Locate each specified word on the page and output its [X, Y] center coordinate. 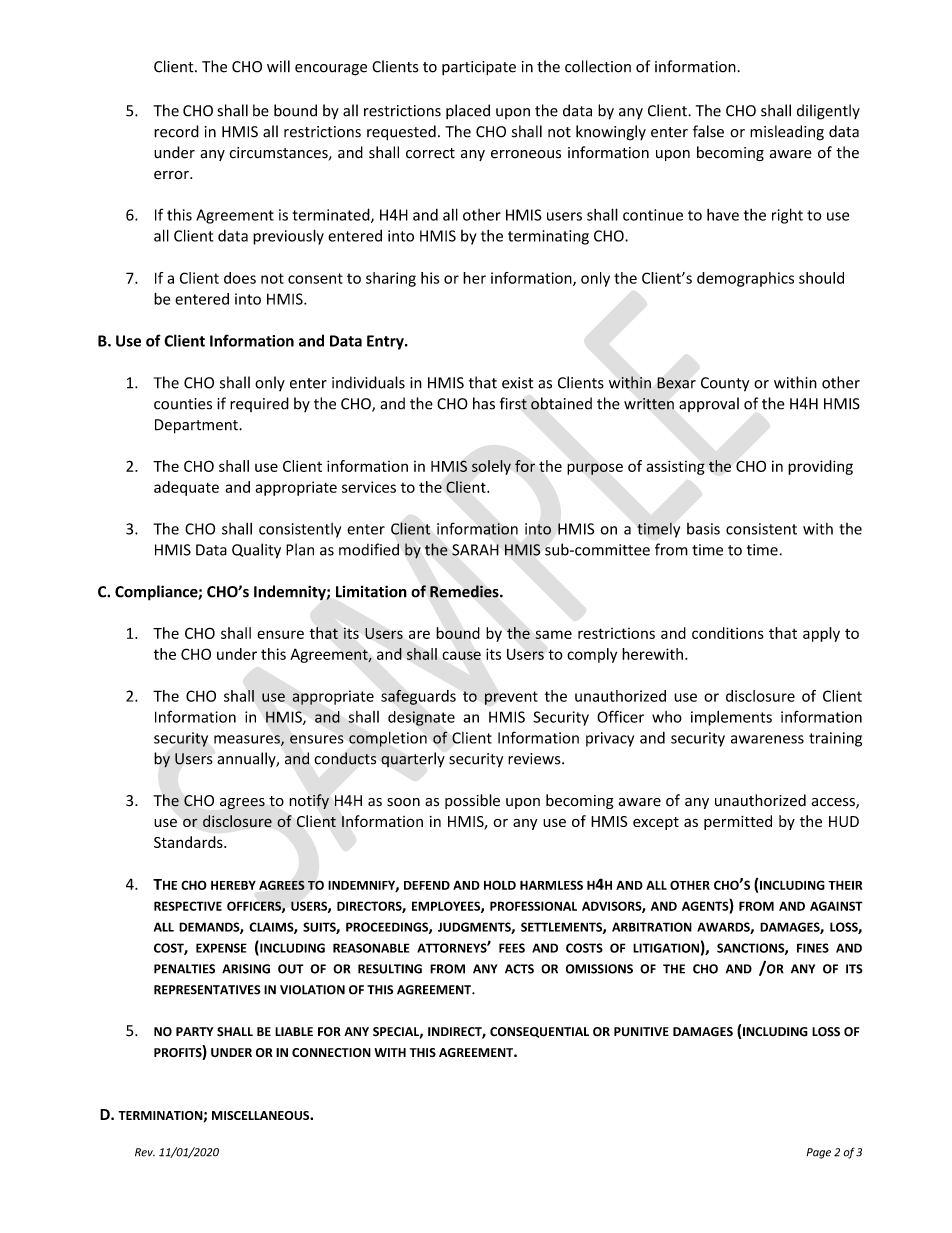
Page [818, 1153]
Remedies [465, 591]
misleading [787, 133]
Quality [256, 551]
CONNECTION [331, 1052]
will [278, 66]
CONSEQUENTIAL [539, 1032]
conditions [728, 633]
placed [468, 111]
